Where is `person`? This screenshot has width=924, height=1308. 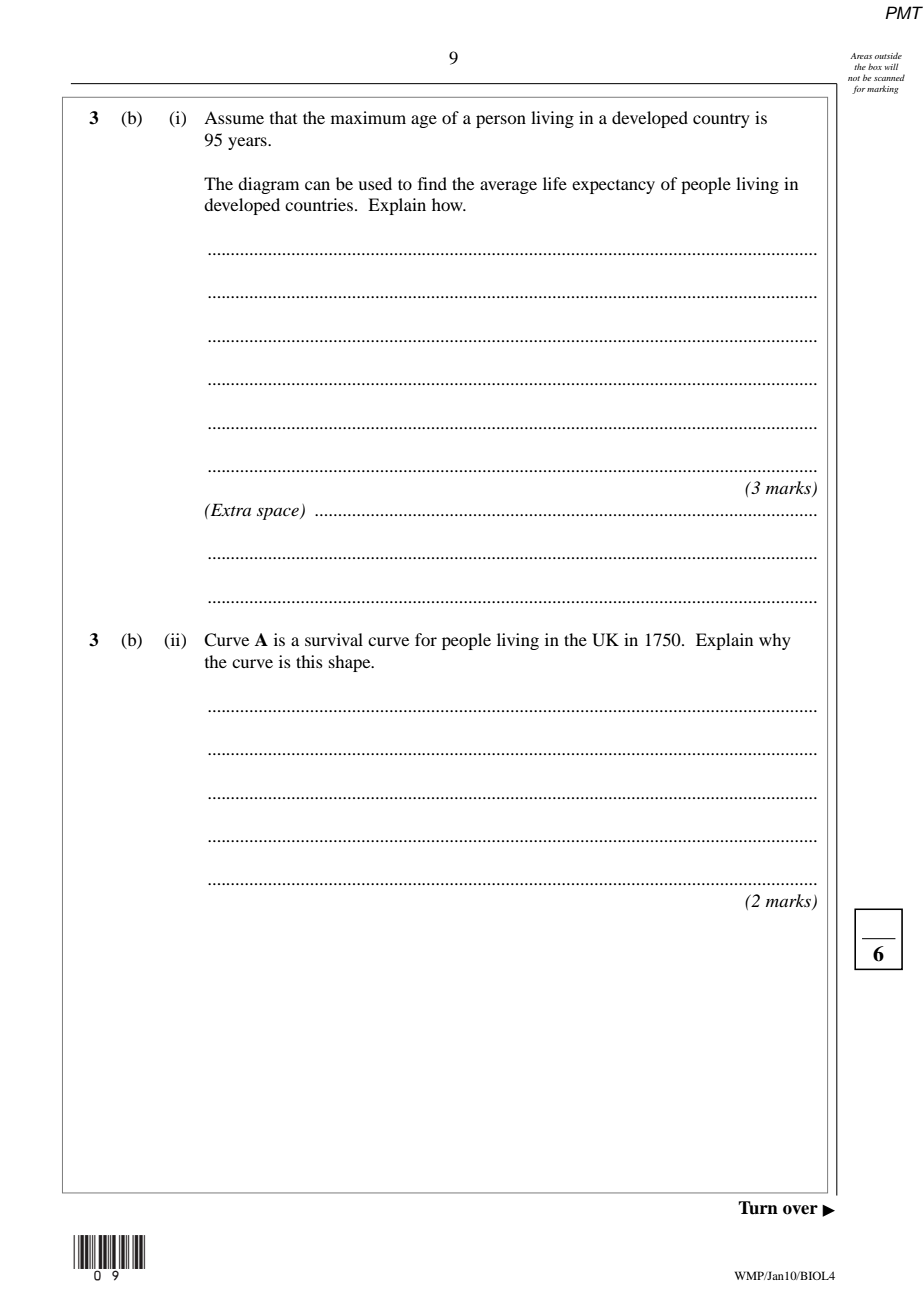 person is located at coordinates (501, 121).
